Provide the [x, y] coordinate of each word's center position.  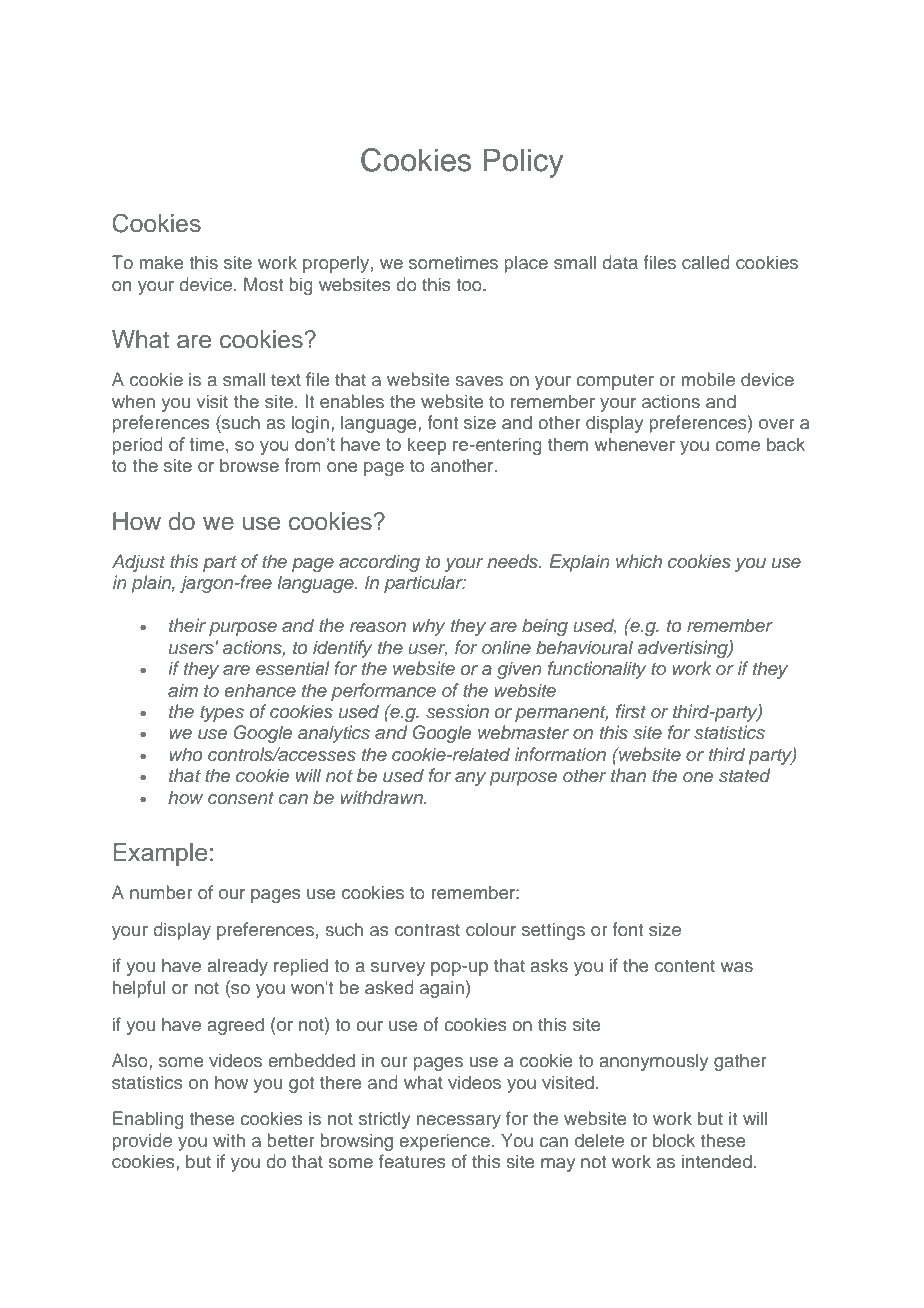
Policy [523, 163]
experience [444, 1142]
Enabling [148, 1120]
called [706, 262]
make [162, 262]
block [674, 1140]
